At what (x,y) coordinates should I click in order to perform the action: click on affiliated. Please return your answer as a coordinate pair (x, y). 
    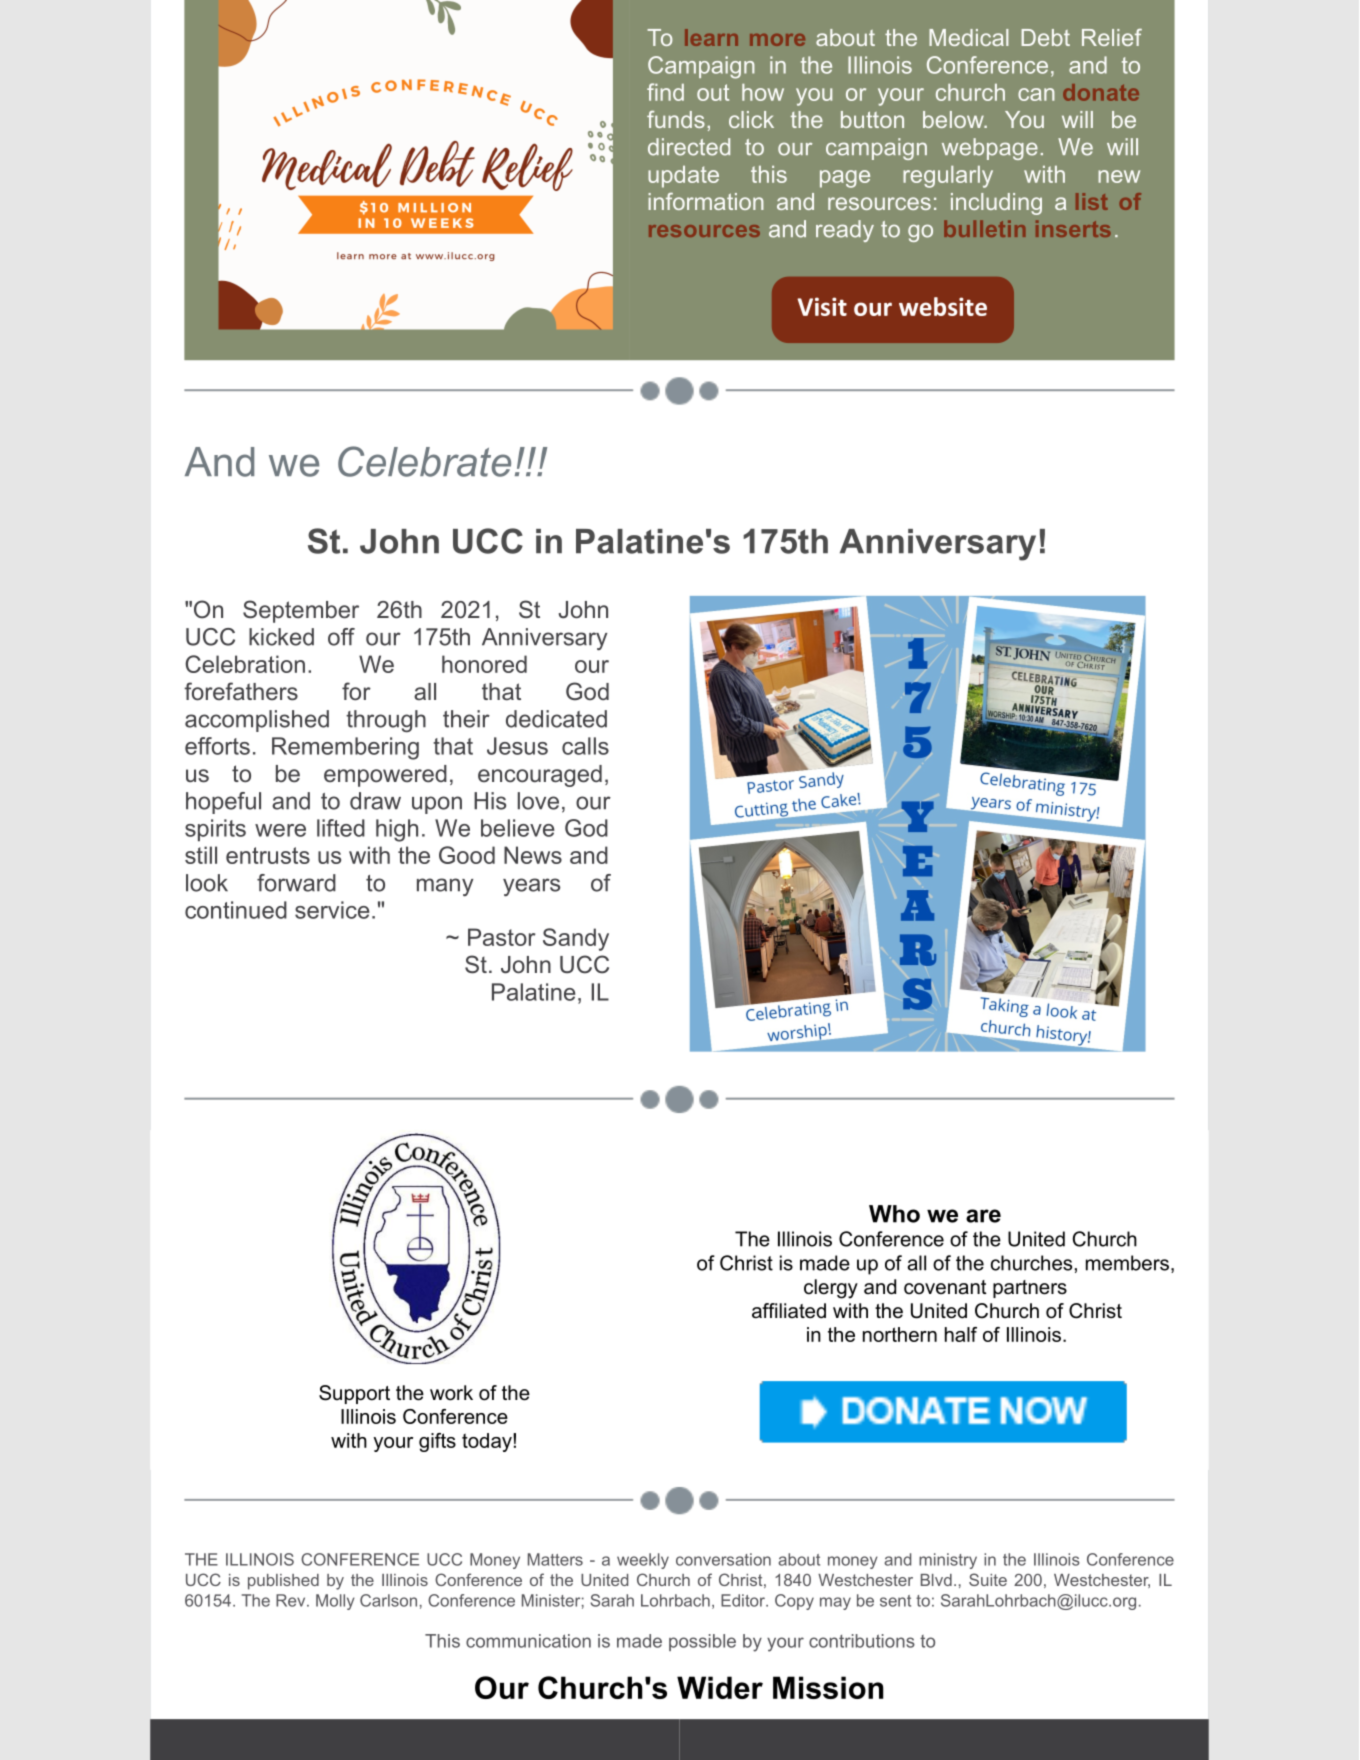
    Looking at the image, I should click on (789, 1311).
